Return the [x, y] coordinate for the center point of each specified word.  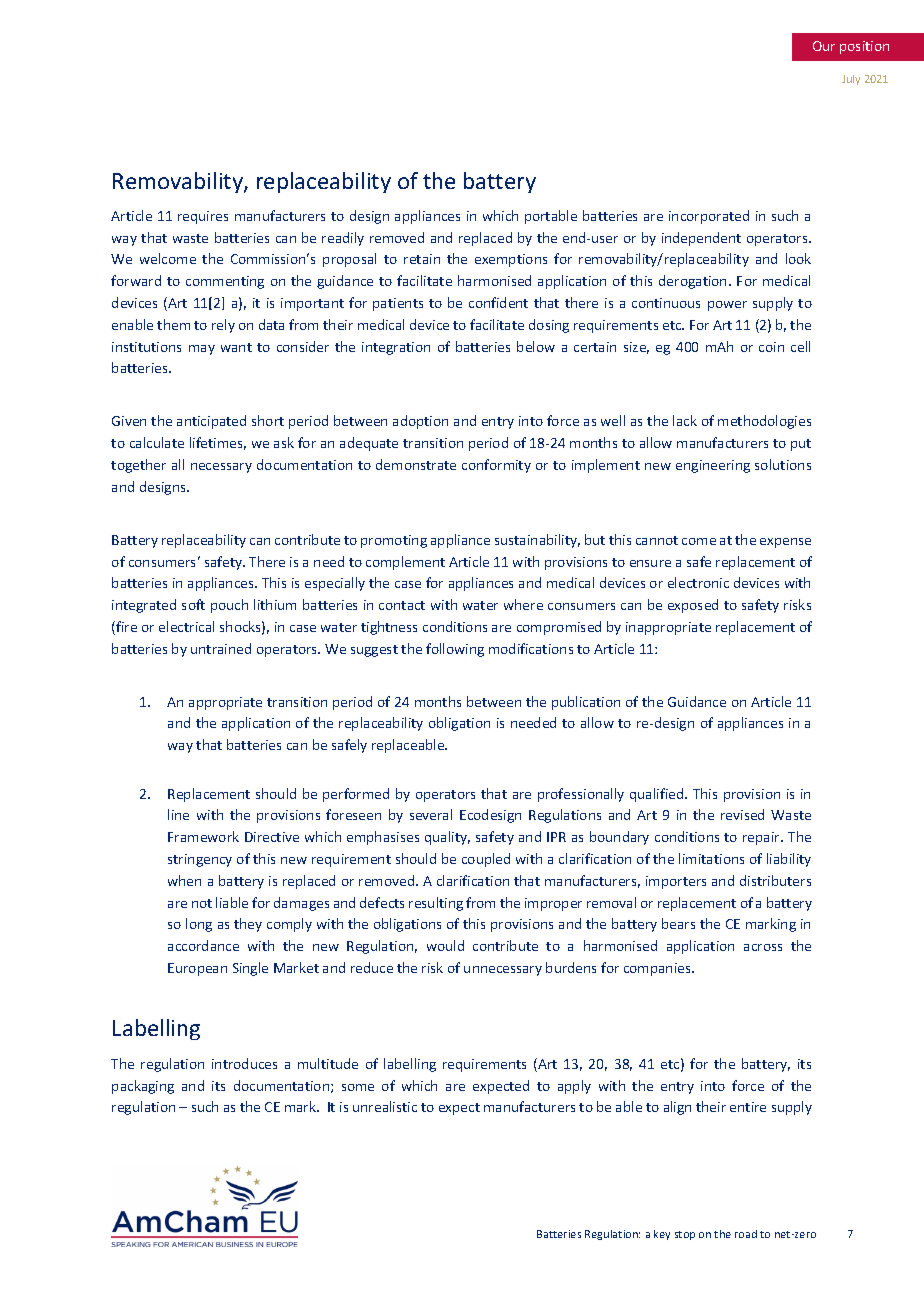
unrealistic [385, 1106]
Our [824, 46]
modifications [531, 648]
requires [203, 217]
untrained [221, 648]
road [746, 1234]
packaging [143, 1087]
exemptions [511, 260]
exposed [693, 606]
